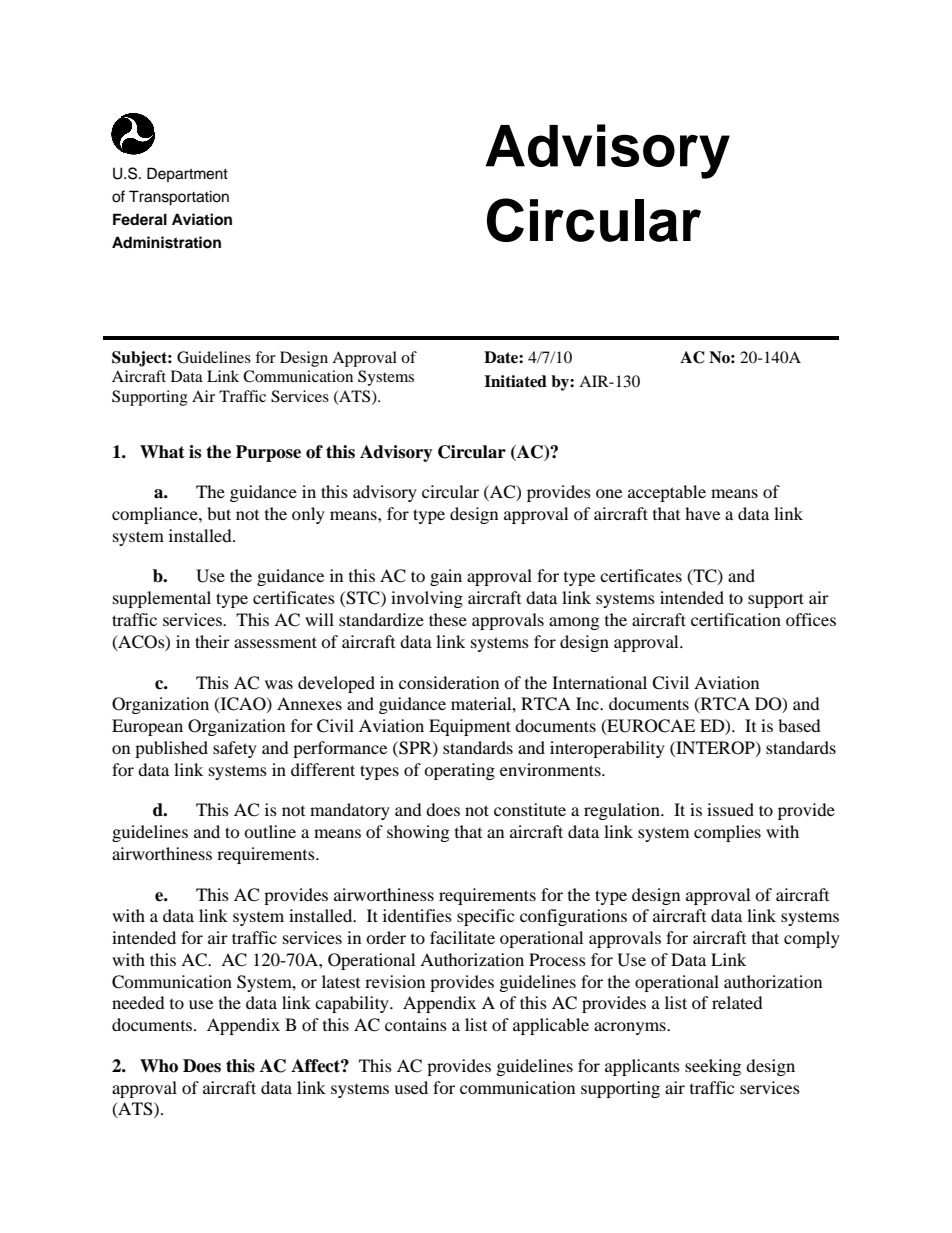 This screenshot has height=1233, width=952. Describe the element at coordinates (470, 727) in the screenshot. I see `Equipment` at that location.
